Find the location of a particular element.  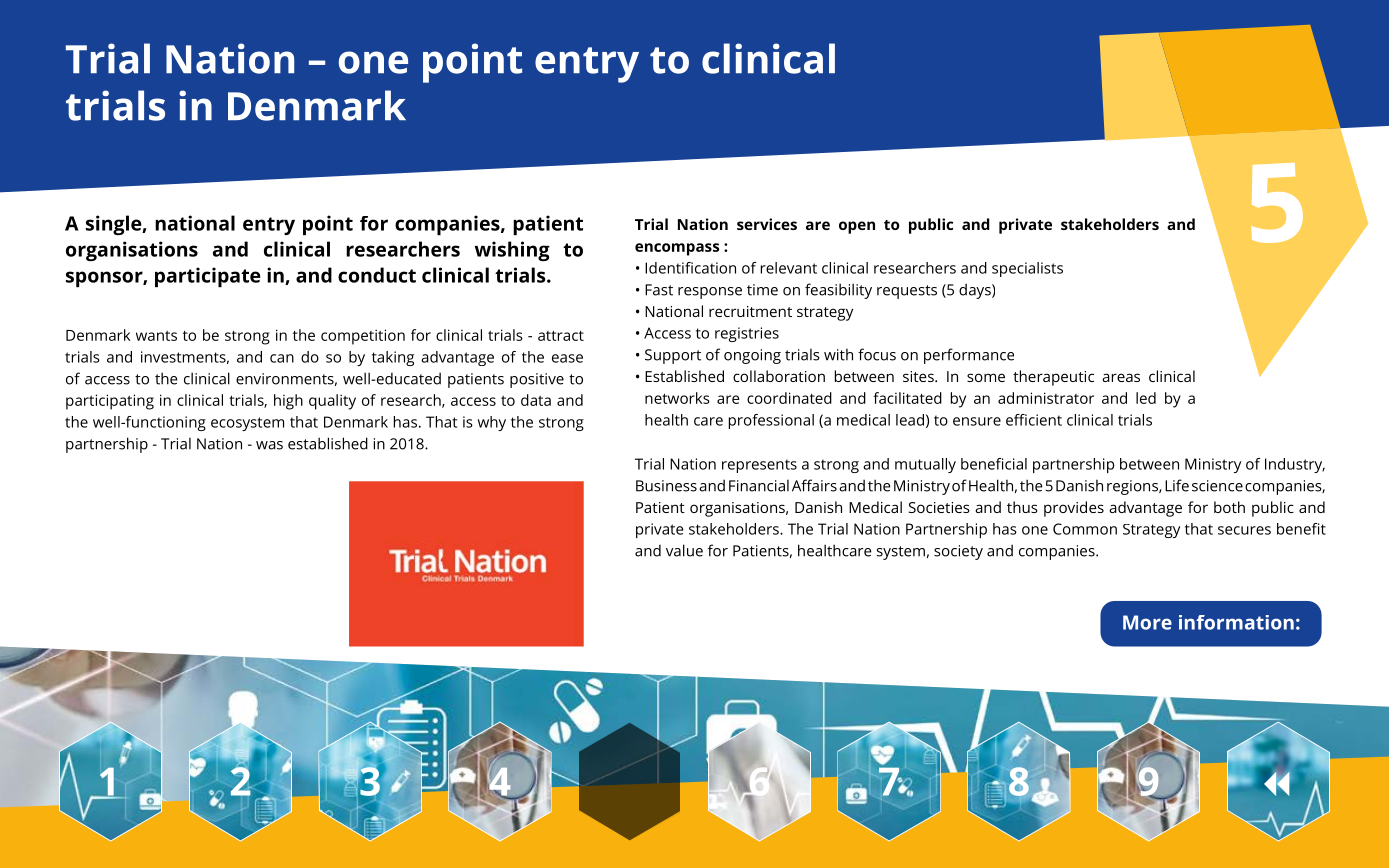

high is located at coordinates (288, 402).
